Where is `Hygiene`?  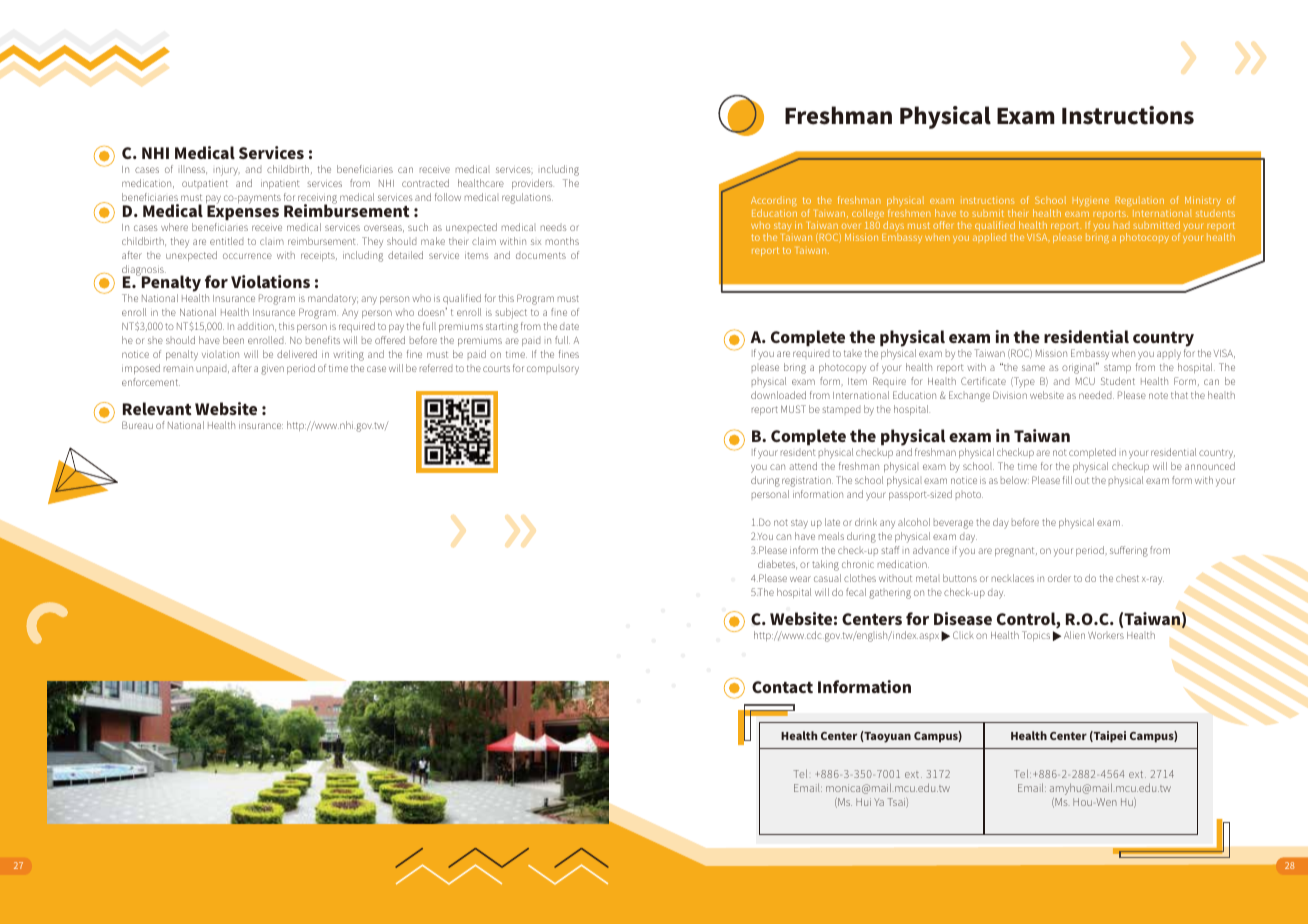 Hygiene is located at coordinates (1091, 201).
